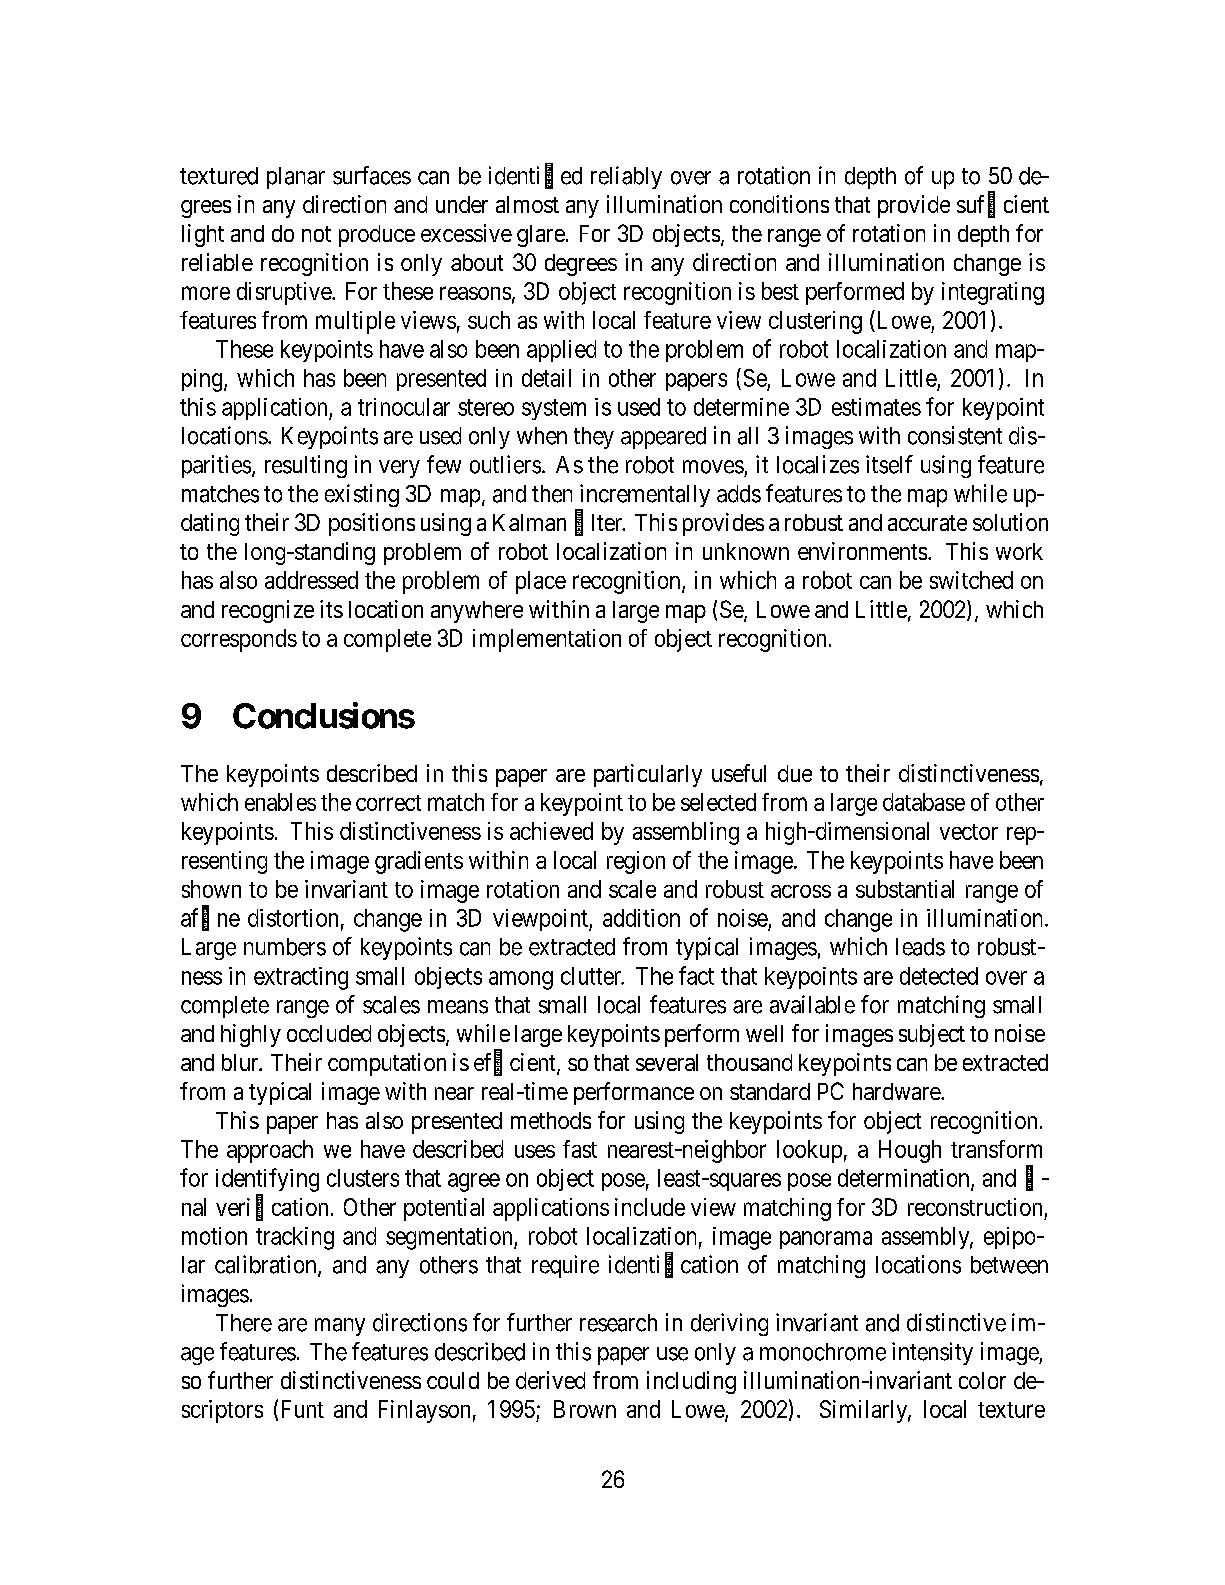 This screenshot has height=1585, width=1225. What do you see at coordinates (311, 580) in the screenshot?
I see `addressed` at bounding box center [311, 580].
